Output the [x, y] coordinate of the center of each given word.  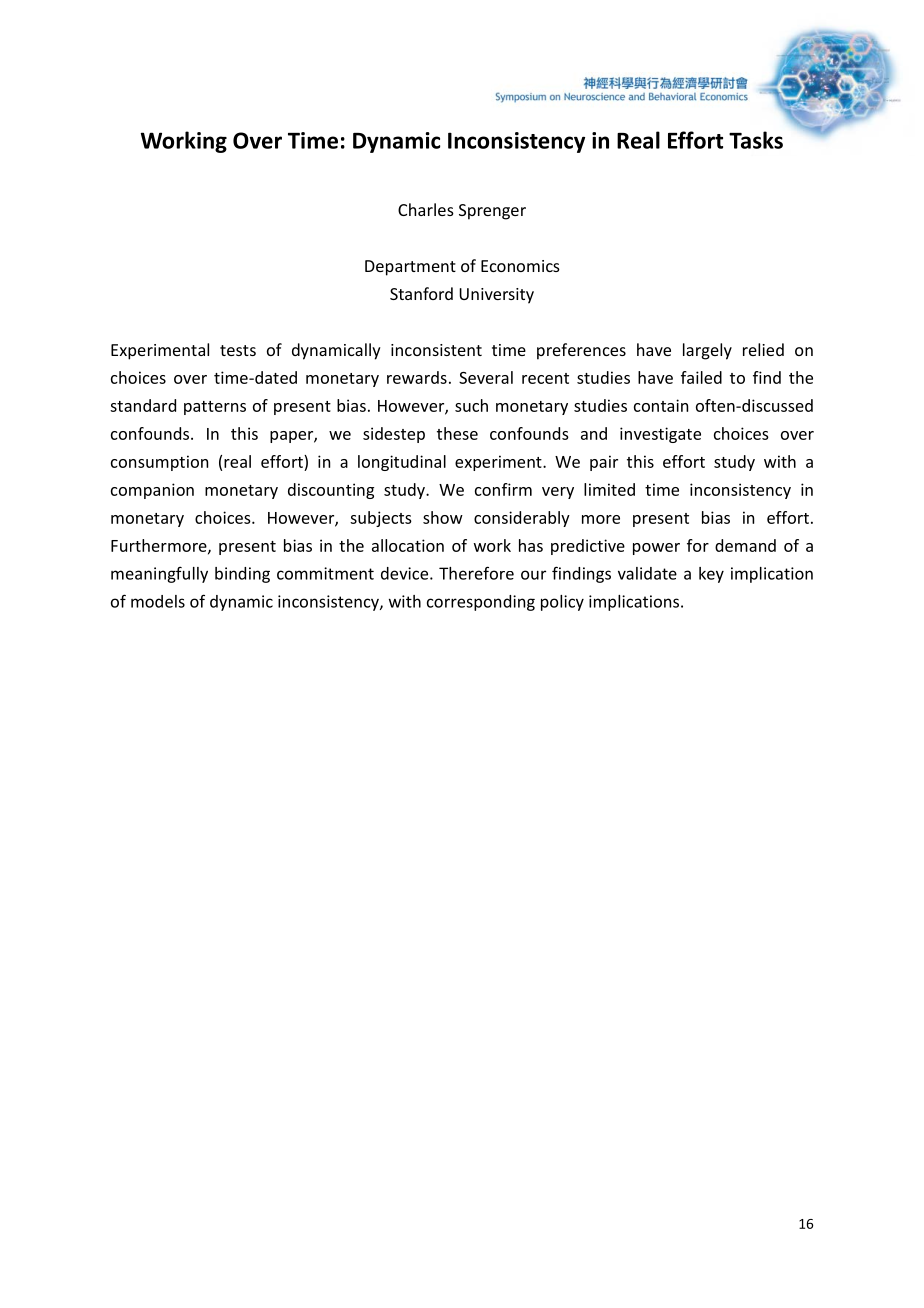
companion [152, 491]
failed [701, 377]
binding [242, 575]
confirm [503, 489]
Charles [426, 209]
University [496, 296]
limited [609, 489]
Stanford [421, 293]
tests [238, 350]
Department [410, 268]
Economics [520, 266]
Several [486, 377]
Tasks [756, 140]
